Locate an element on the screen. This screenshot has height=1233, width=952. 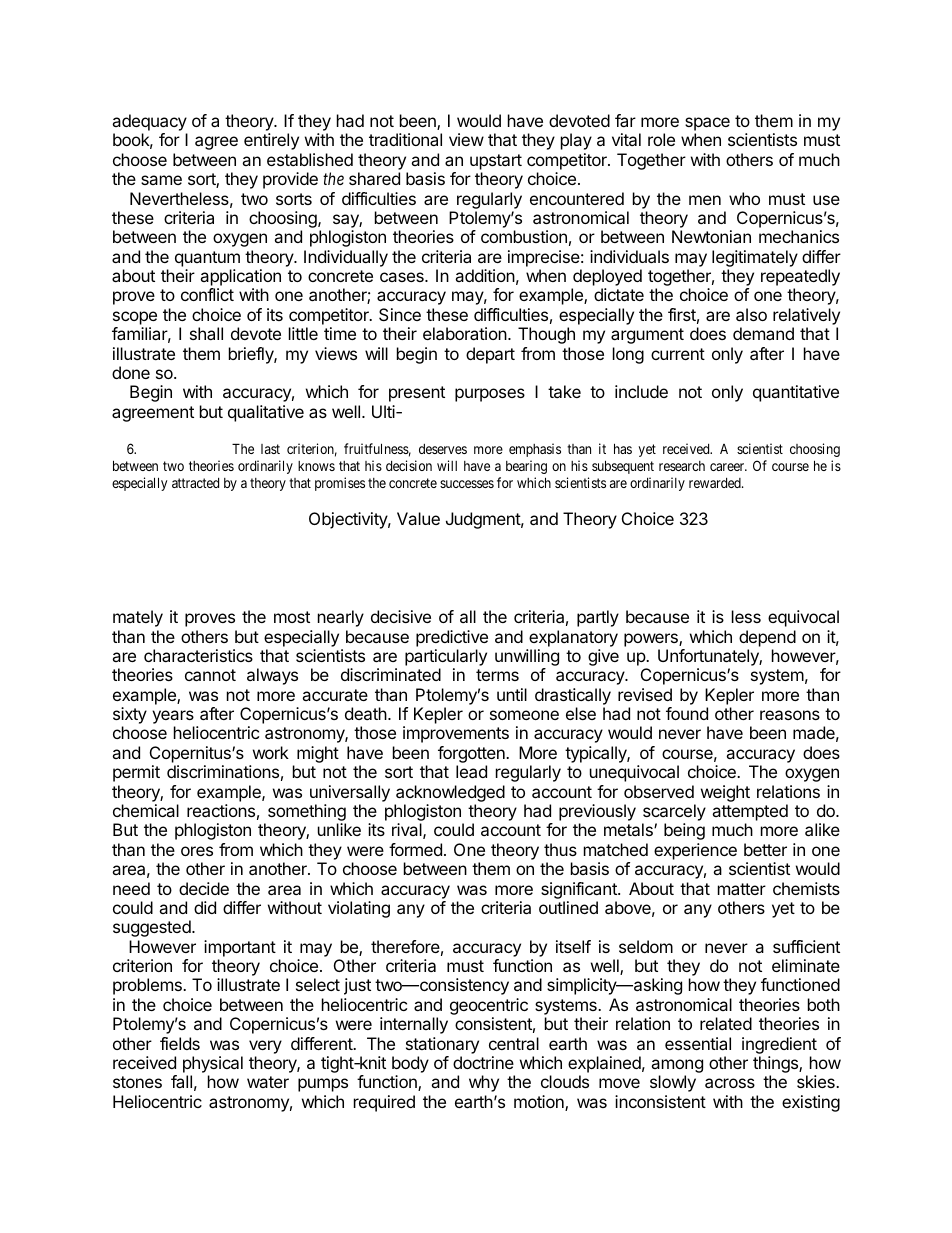
why is located at coordinates (484, 1083).
